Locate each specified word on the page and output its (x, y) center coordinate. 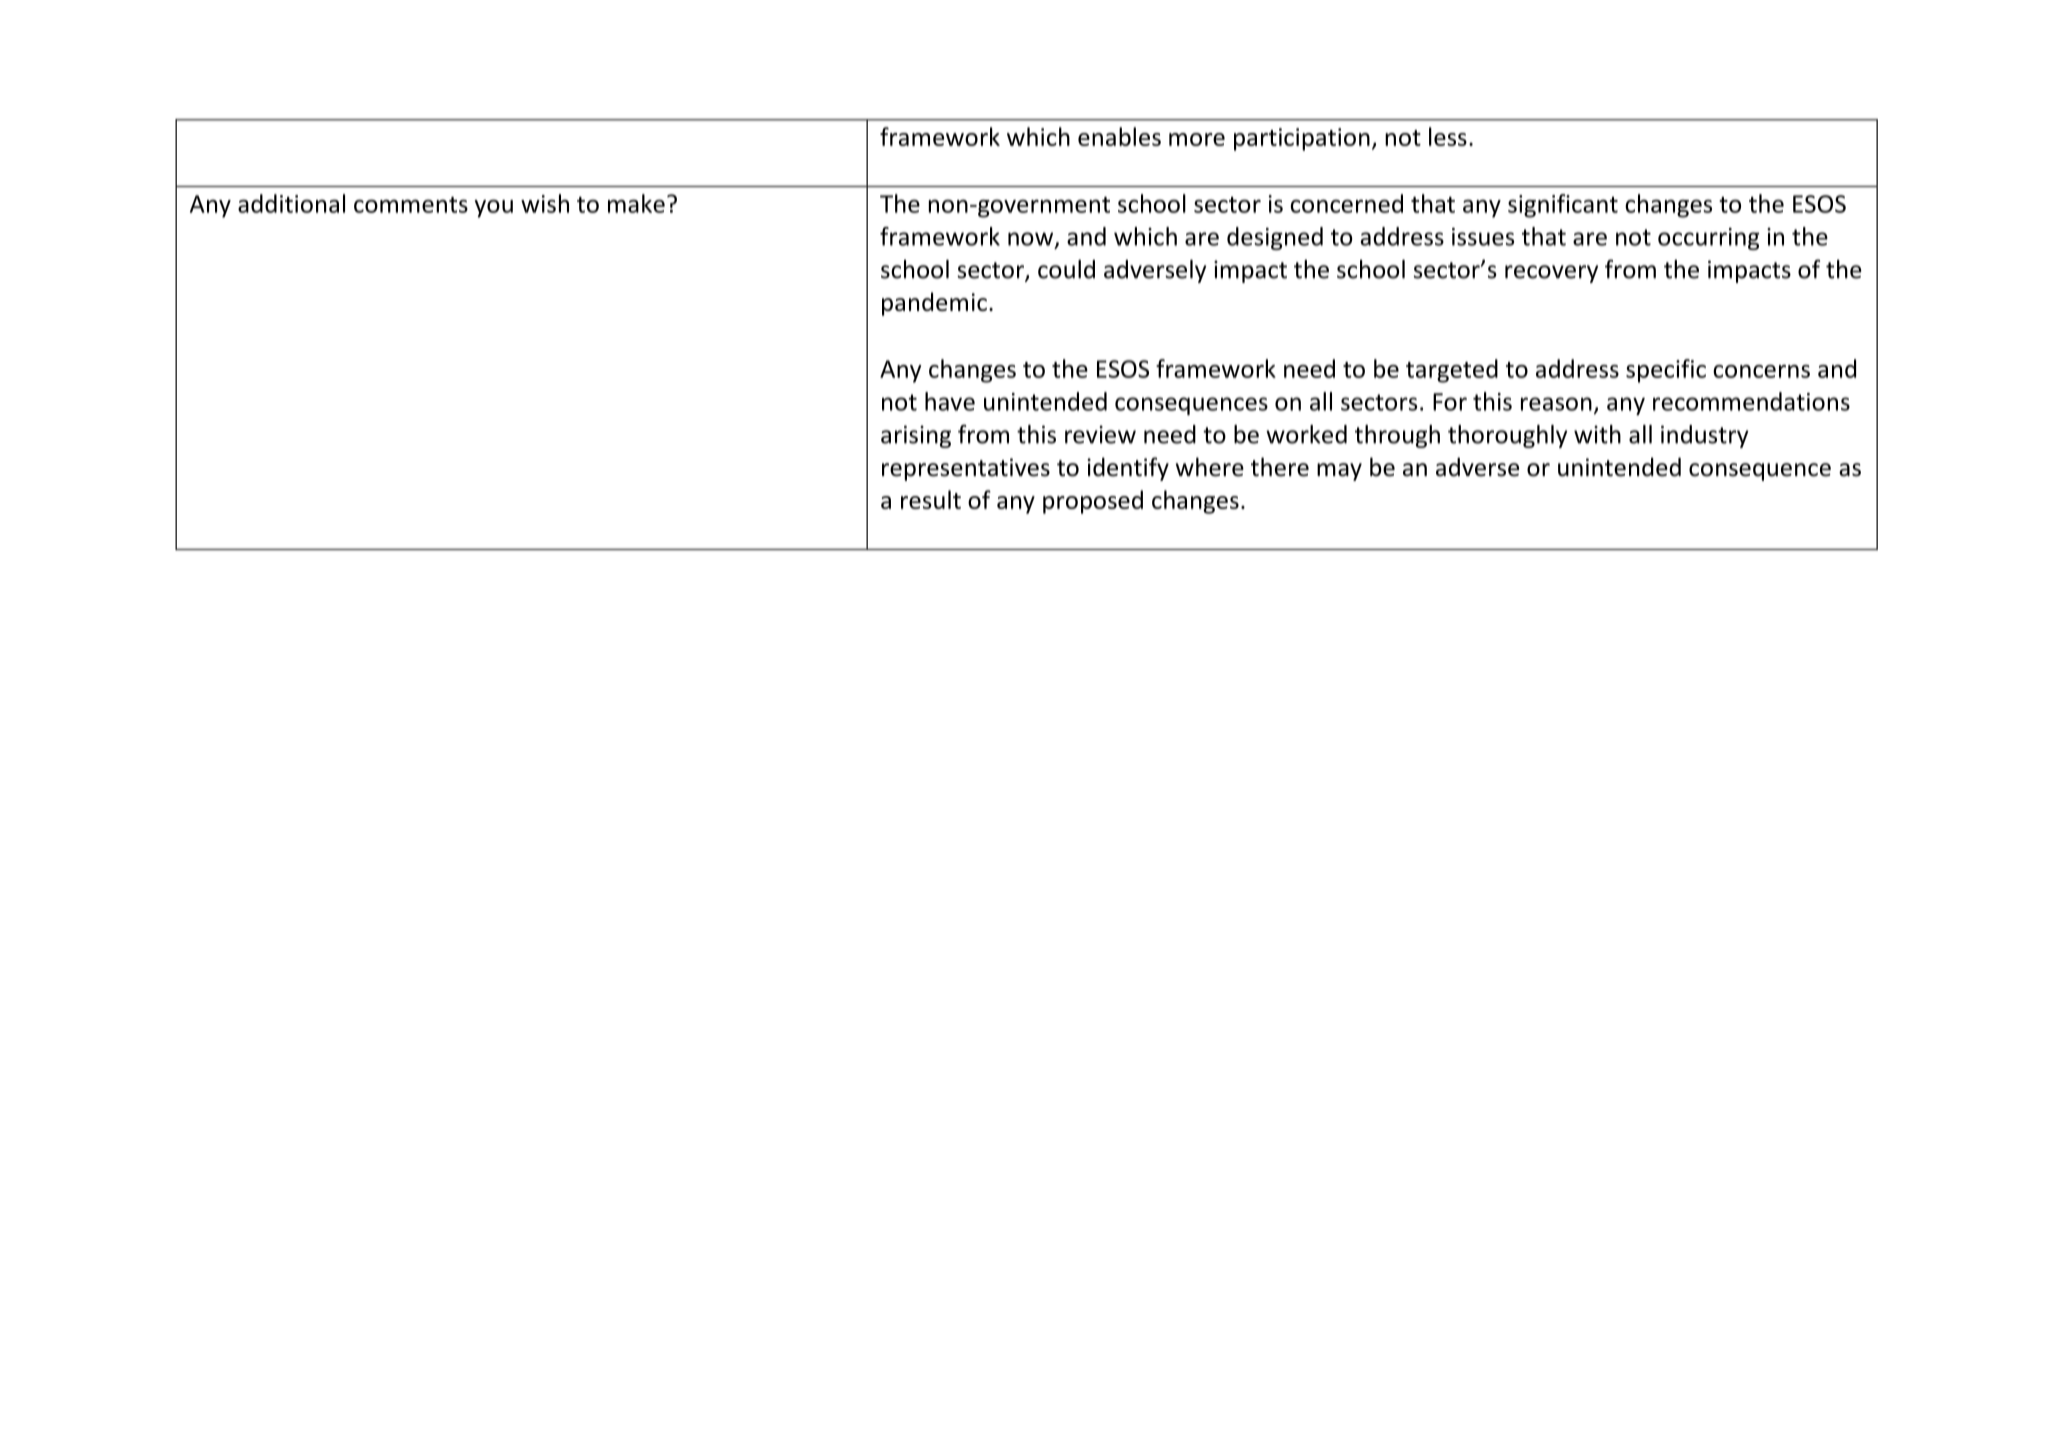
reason (1556, 404)
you (493, 209)
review (1100, 434)
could (1066, 269)
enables (1119, 136)
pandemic (934, 304)
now (1032, 240)
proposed (1093, 502)
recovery (1551, 274)
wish (545, 203)
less (1448, 136)
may (1339, 472)
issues (1483, 237)
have (950, 401)
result (931, 499)
